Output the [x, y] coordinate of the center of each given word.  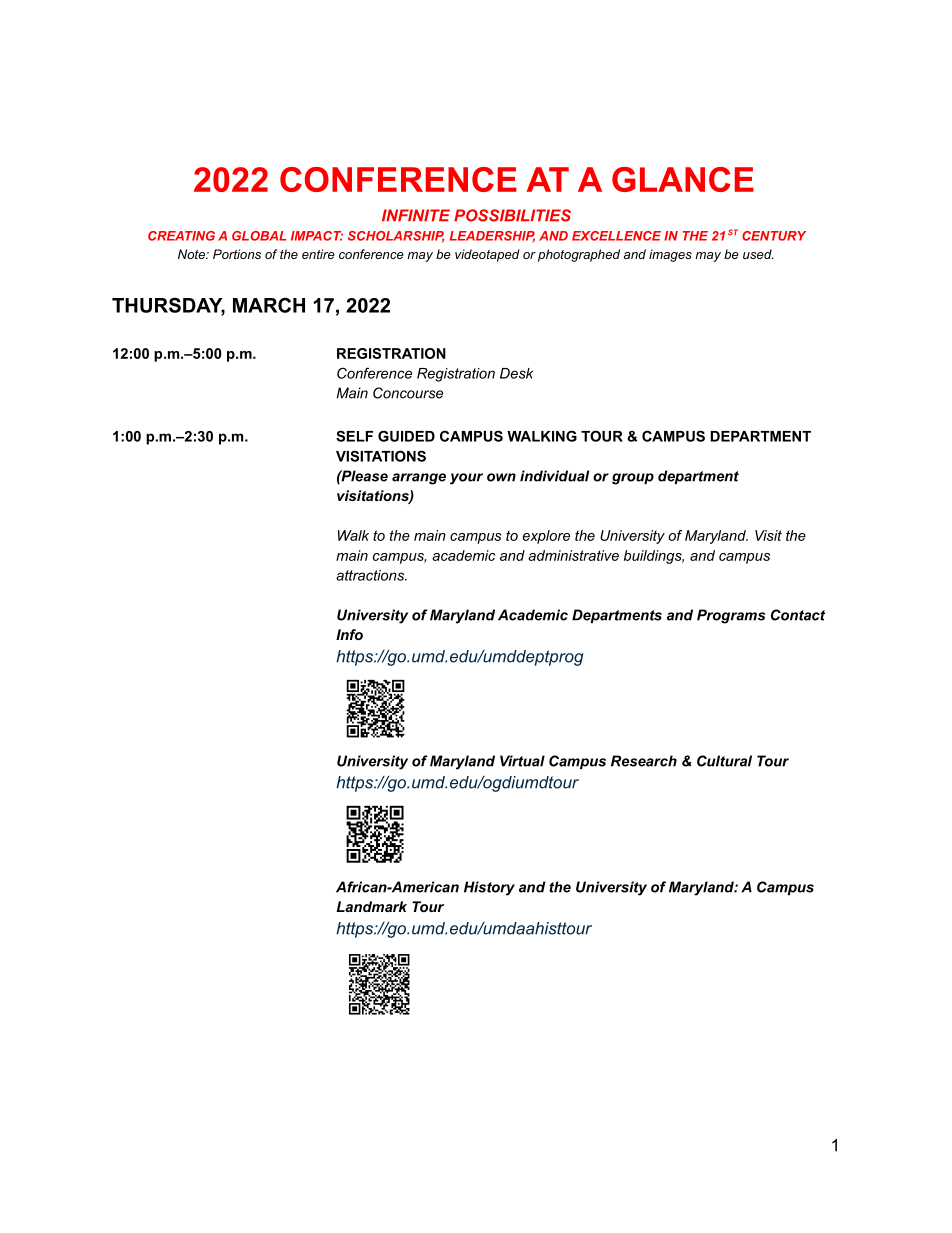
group [633, 479]
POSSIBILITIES [512, 215]
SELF [354, 436]
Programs [731, 616]
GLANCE [683, 179]
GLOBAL [259, 236]
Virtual [522, 761]
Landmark [371, 906]
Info [349, 634]
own [501, 477]
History [489, 888]
